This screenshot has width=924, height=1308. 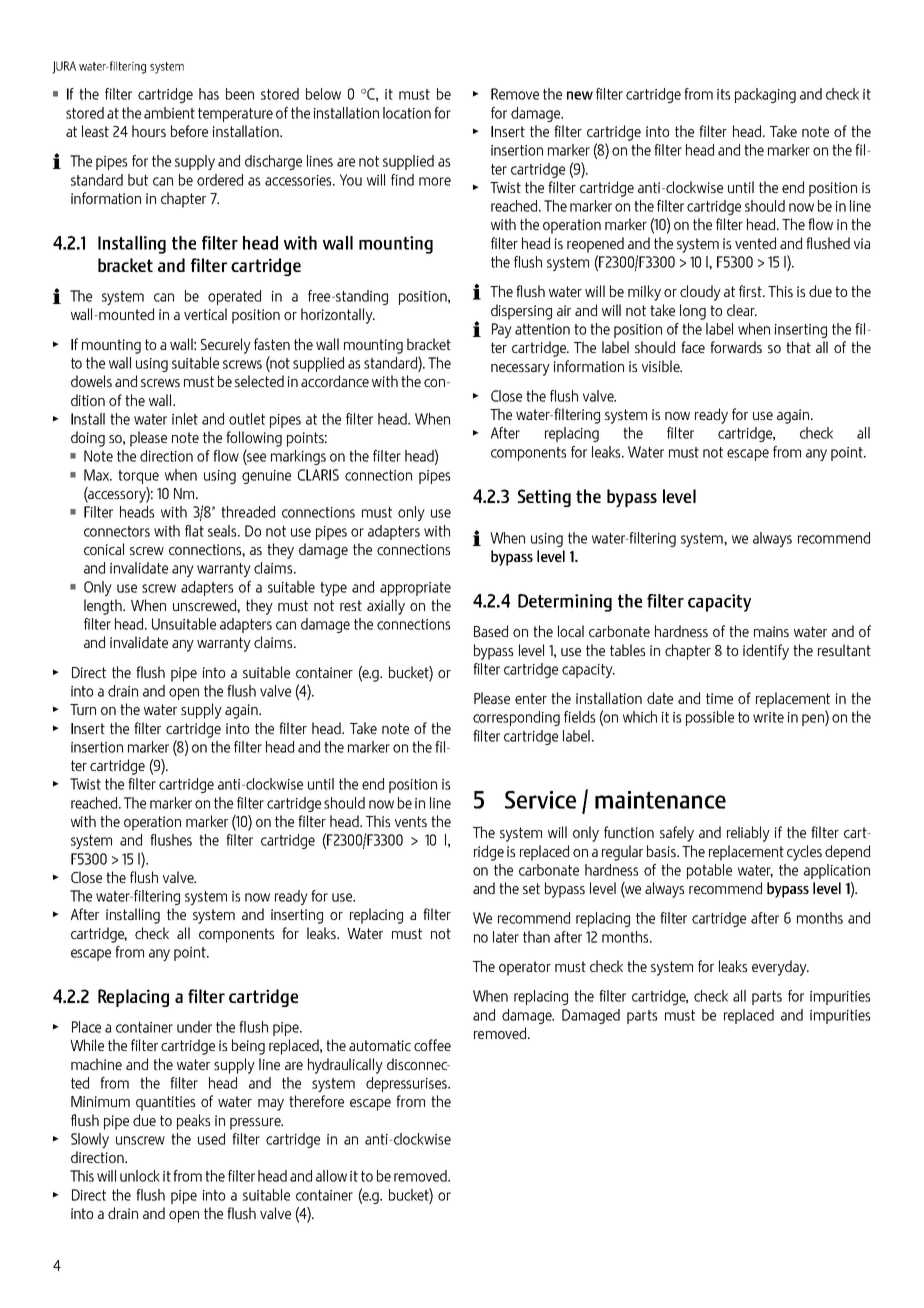 I want to click on length, so click(x=104, y=607).
